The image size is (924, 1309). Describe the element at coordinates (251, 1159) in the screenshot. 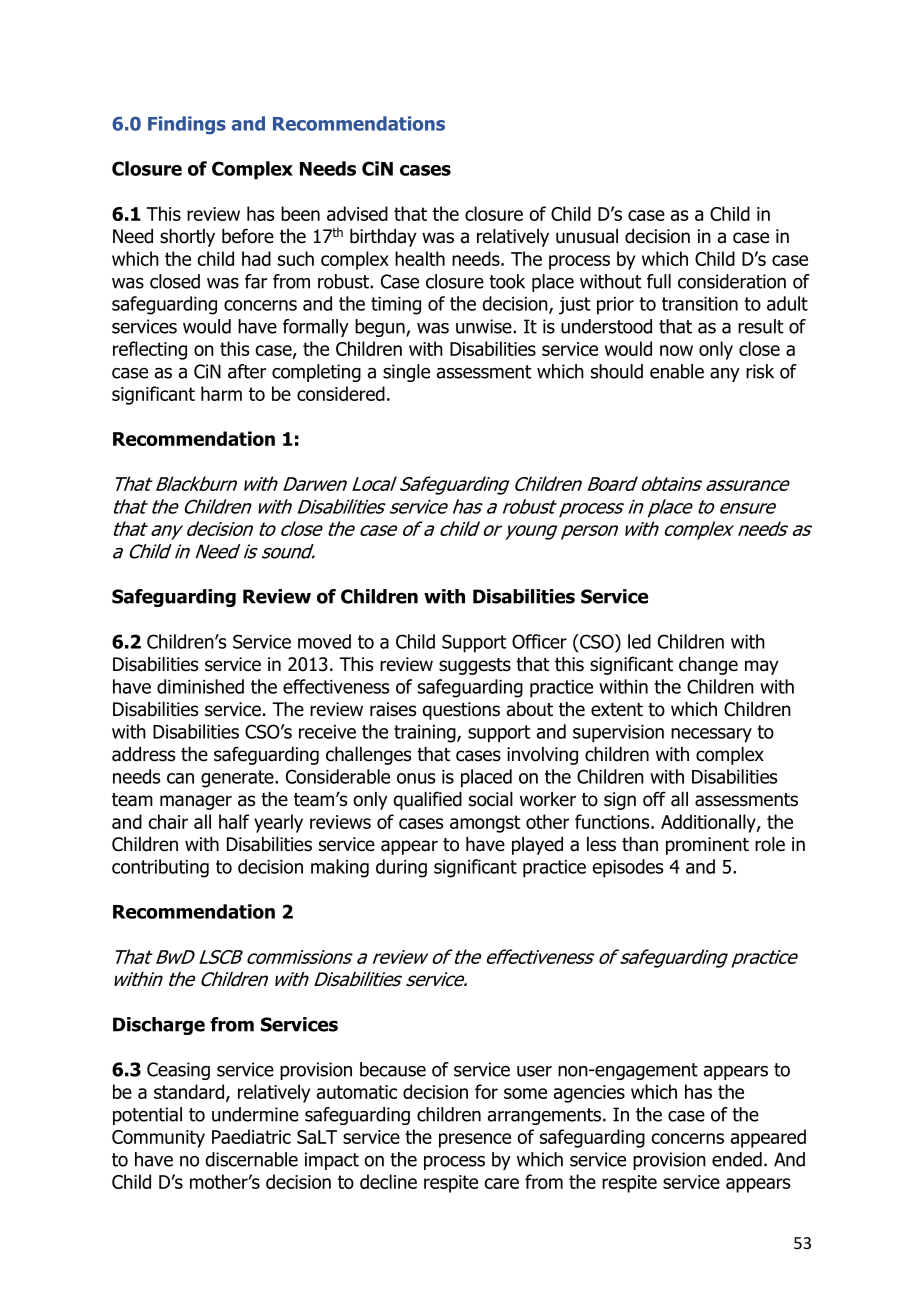

I see `discernable` at that location.
